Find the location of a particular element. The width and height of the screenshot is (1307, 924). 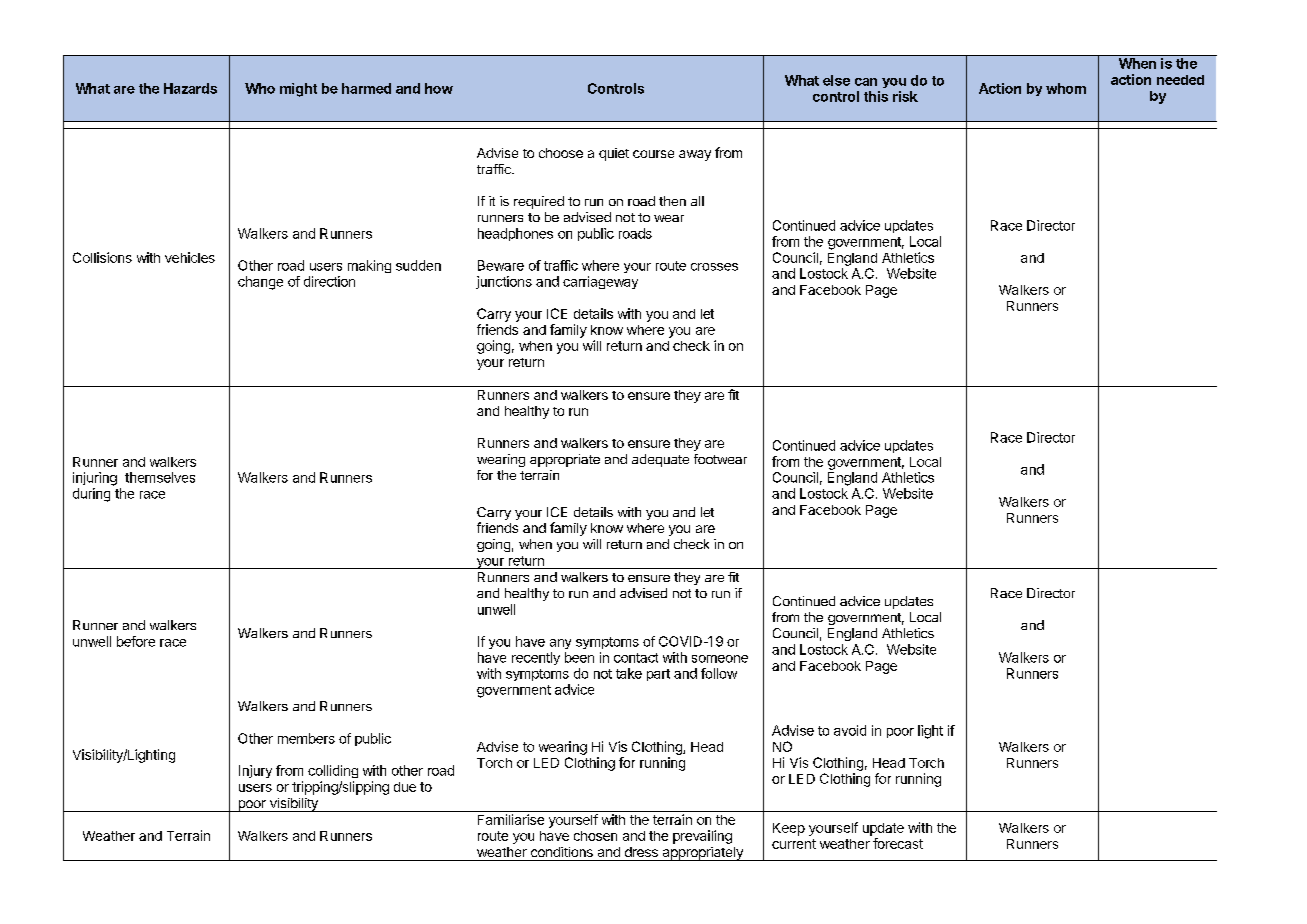

Hazards is located at coordinates (190, 88).
